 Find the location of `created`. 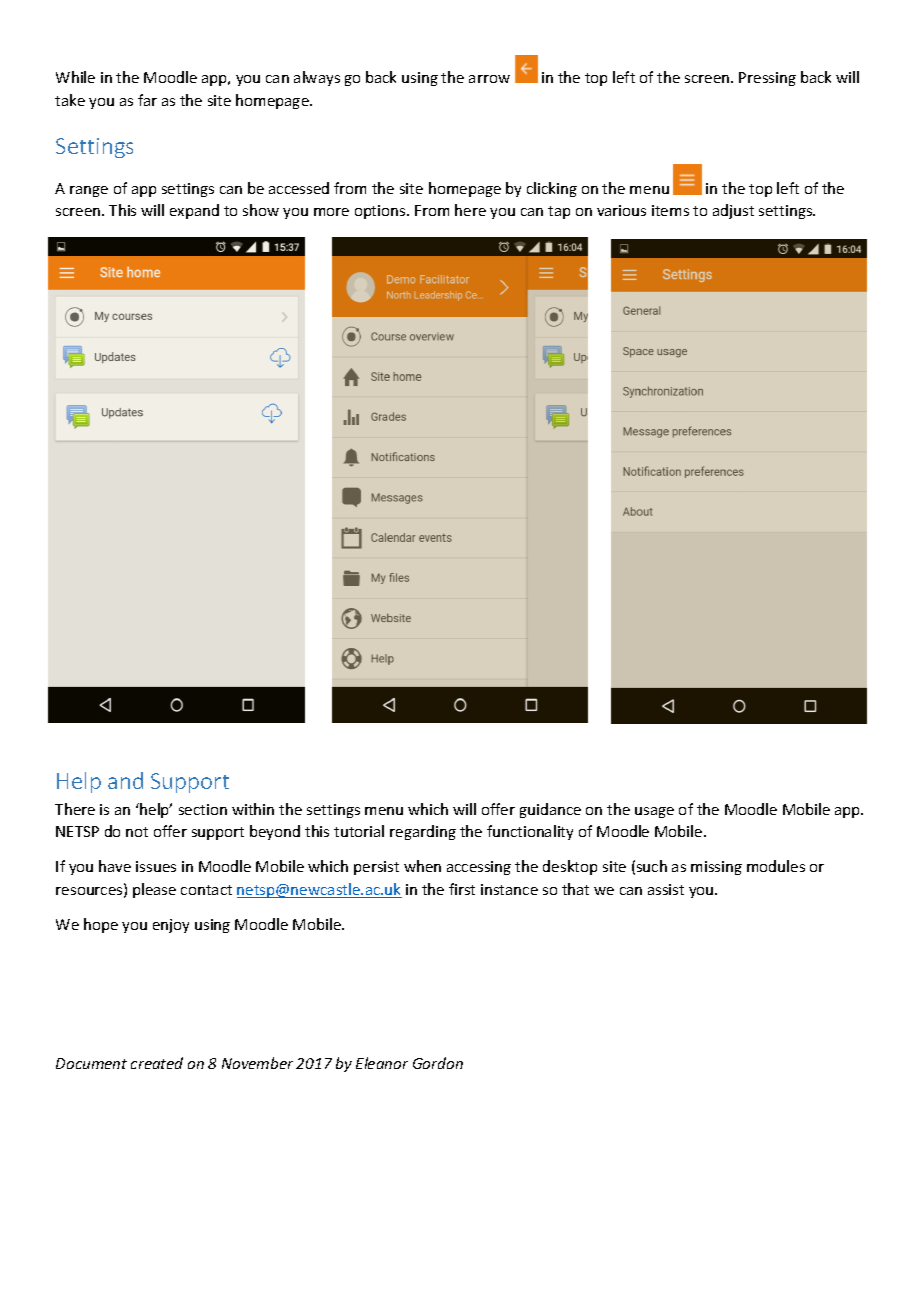

created is located at coordinates (157, 1063).
